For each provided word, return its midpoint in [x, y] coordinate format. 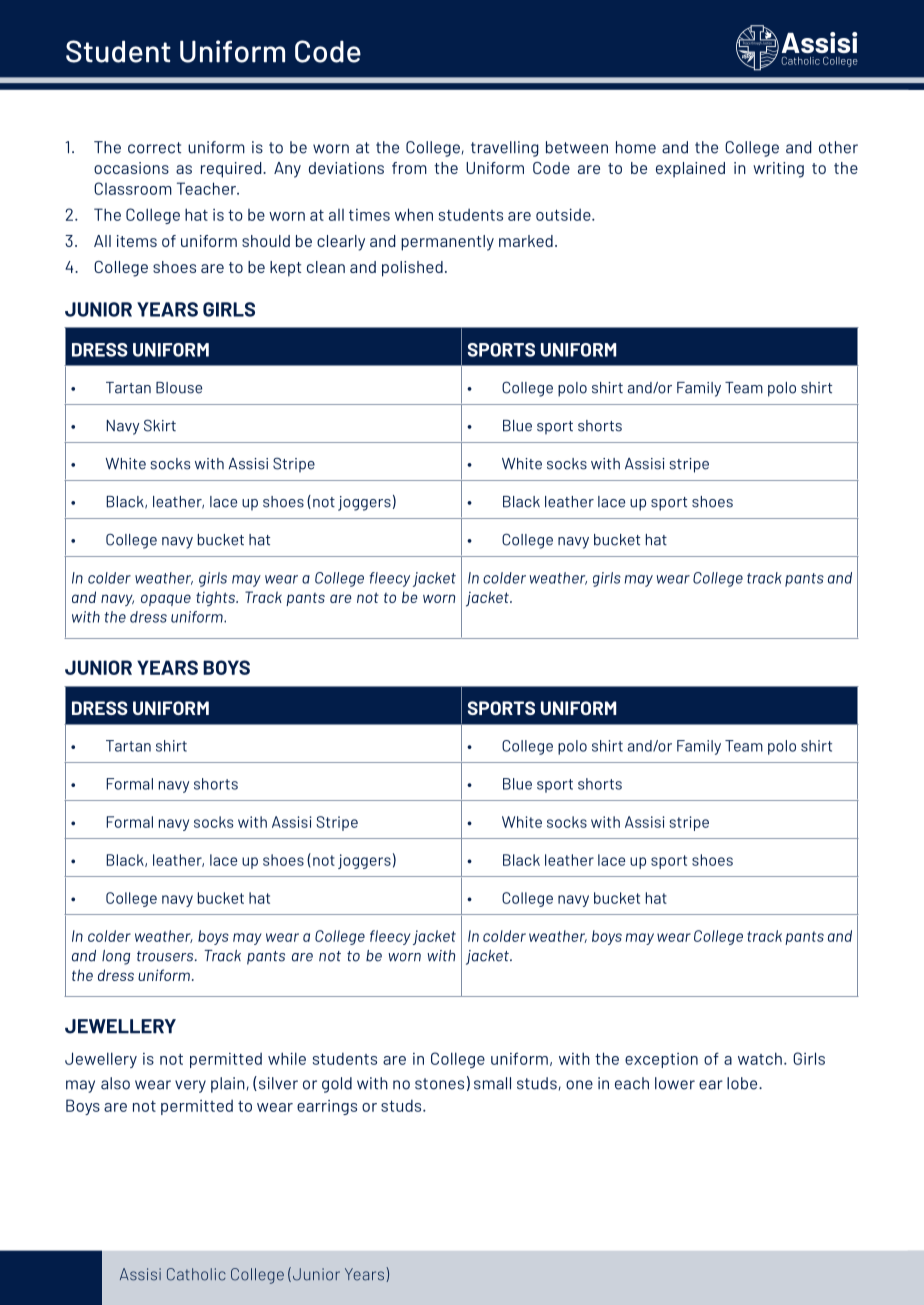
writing [778, 170]
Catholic [196, 1274]
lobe [743, 1083]
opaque [166, 600]
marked [526, 241]
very [190, 1086]
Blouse [179, 388]
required [232, 170]
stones [439, 1084]
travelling [505, 149]
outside [564, 214]
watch [760, 1058]
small [492, 1083]
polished [412, 269]
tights [217, 598]
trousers [166, 956]
